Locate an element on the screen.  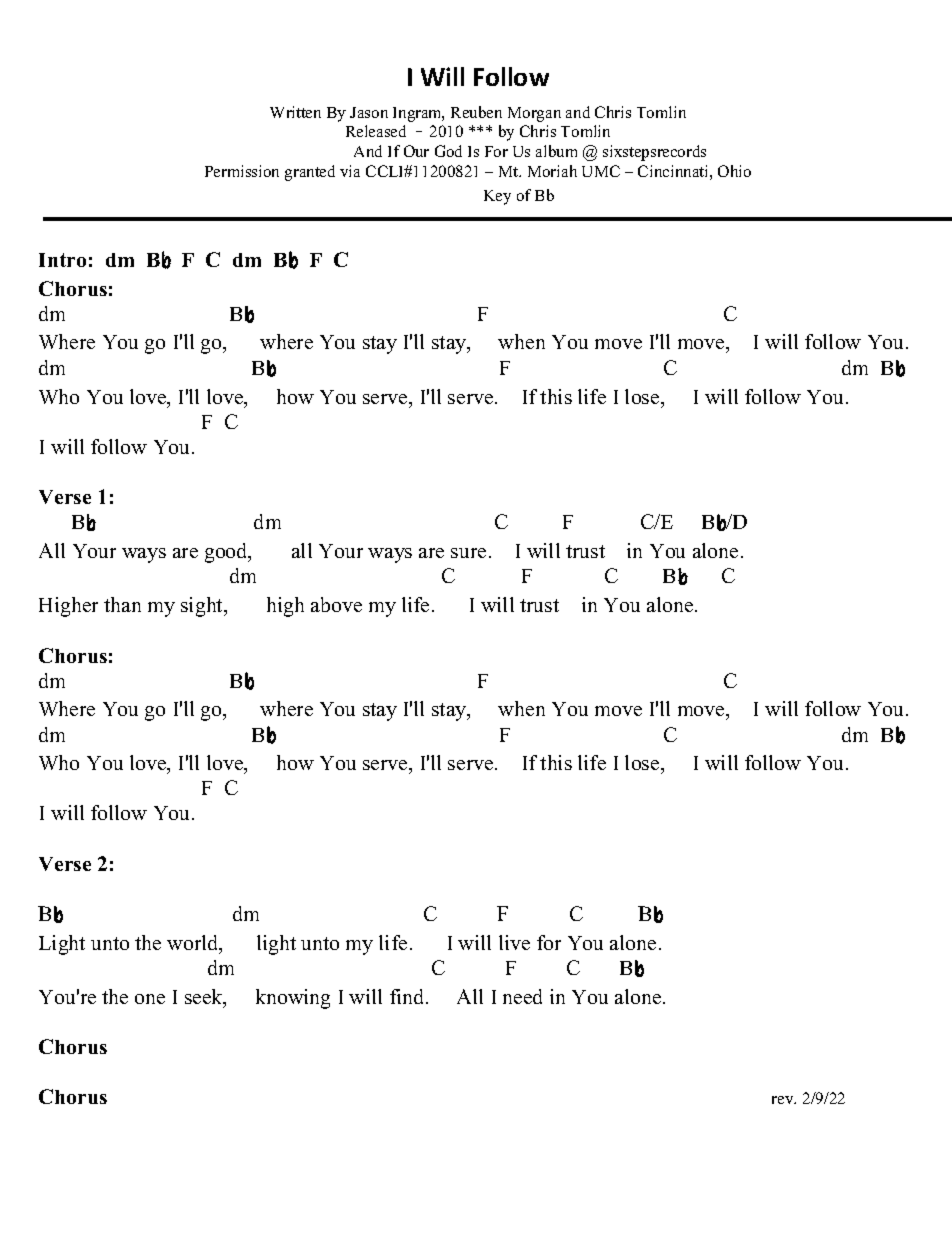
Ohio is located at coordinates (734, 171).
